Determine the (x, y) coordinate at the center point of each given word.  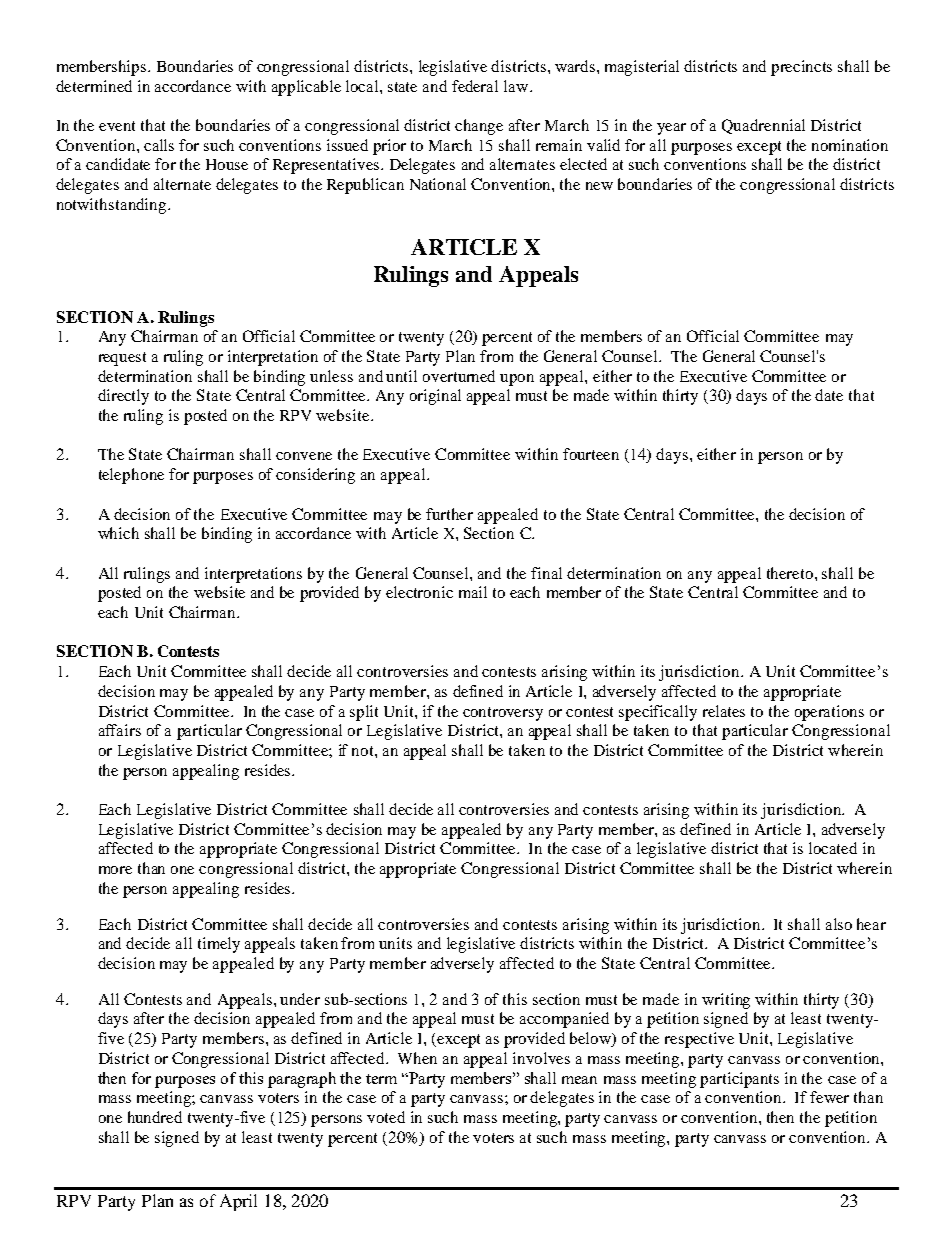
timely (219, 945)
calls (159, 145)
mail (473, 592)
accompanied (564, 1020)
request (122, 359)
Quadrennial (763, 126)
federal (475, 86)
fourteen (591, 454)
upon (517, 380)
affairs (120, 730)
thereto (791, 573)
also (839, 924)
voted (386, 1117)
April (238, 1202)
